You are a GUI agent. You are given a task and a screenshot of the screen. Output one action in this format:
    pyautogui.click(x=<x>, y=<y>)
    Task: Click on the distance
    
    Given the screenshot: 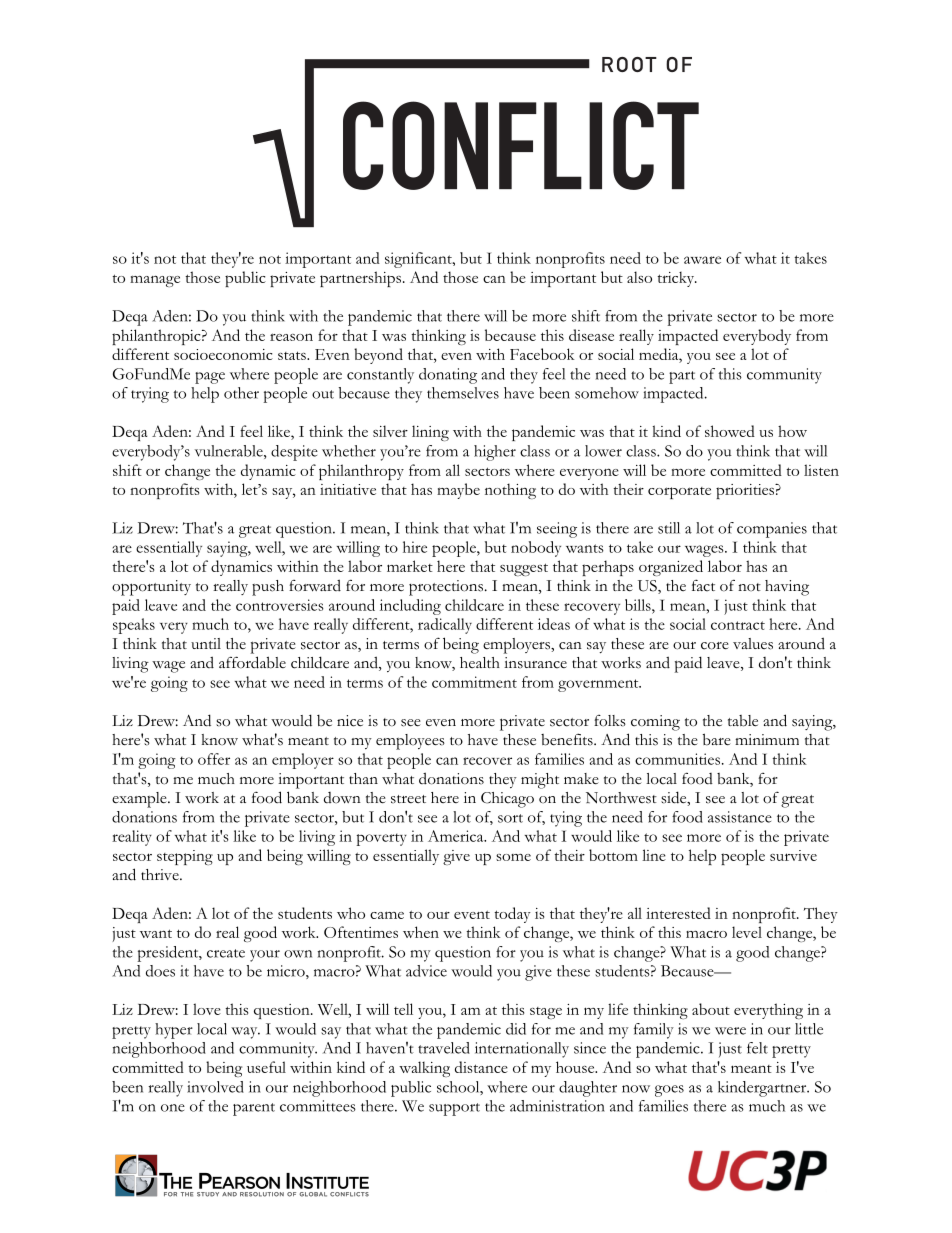 What is the action you would take?
    pyautogui.click(x=481, y=1067)
